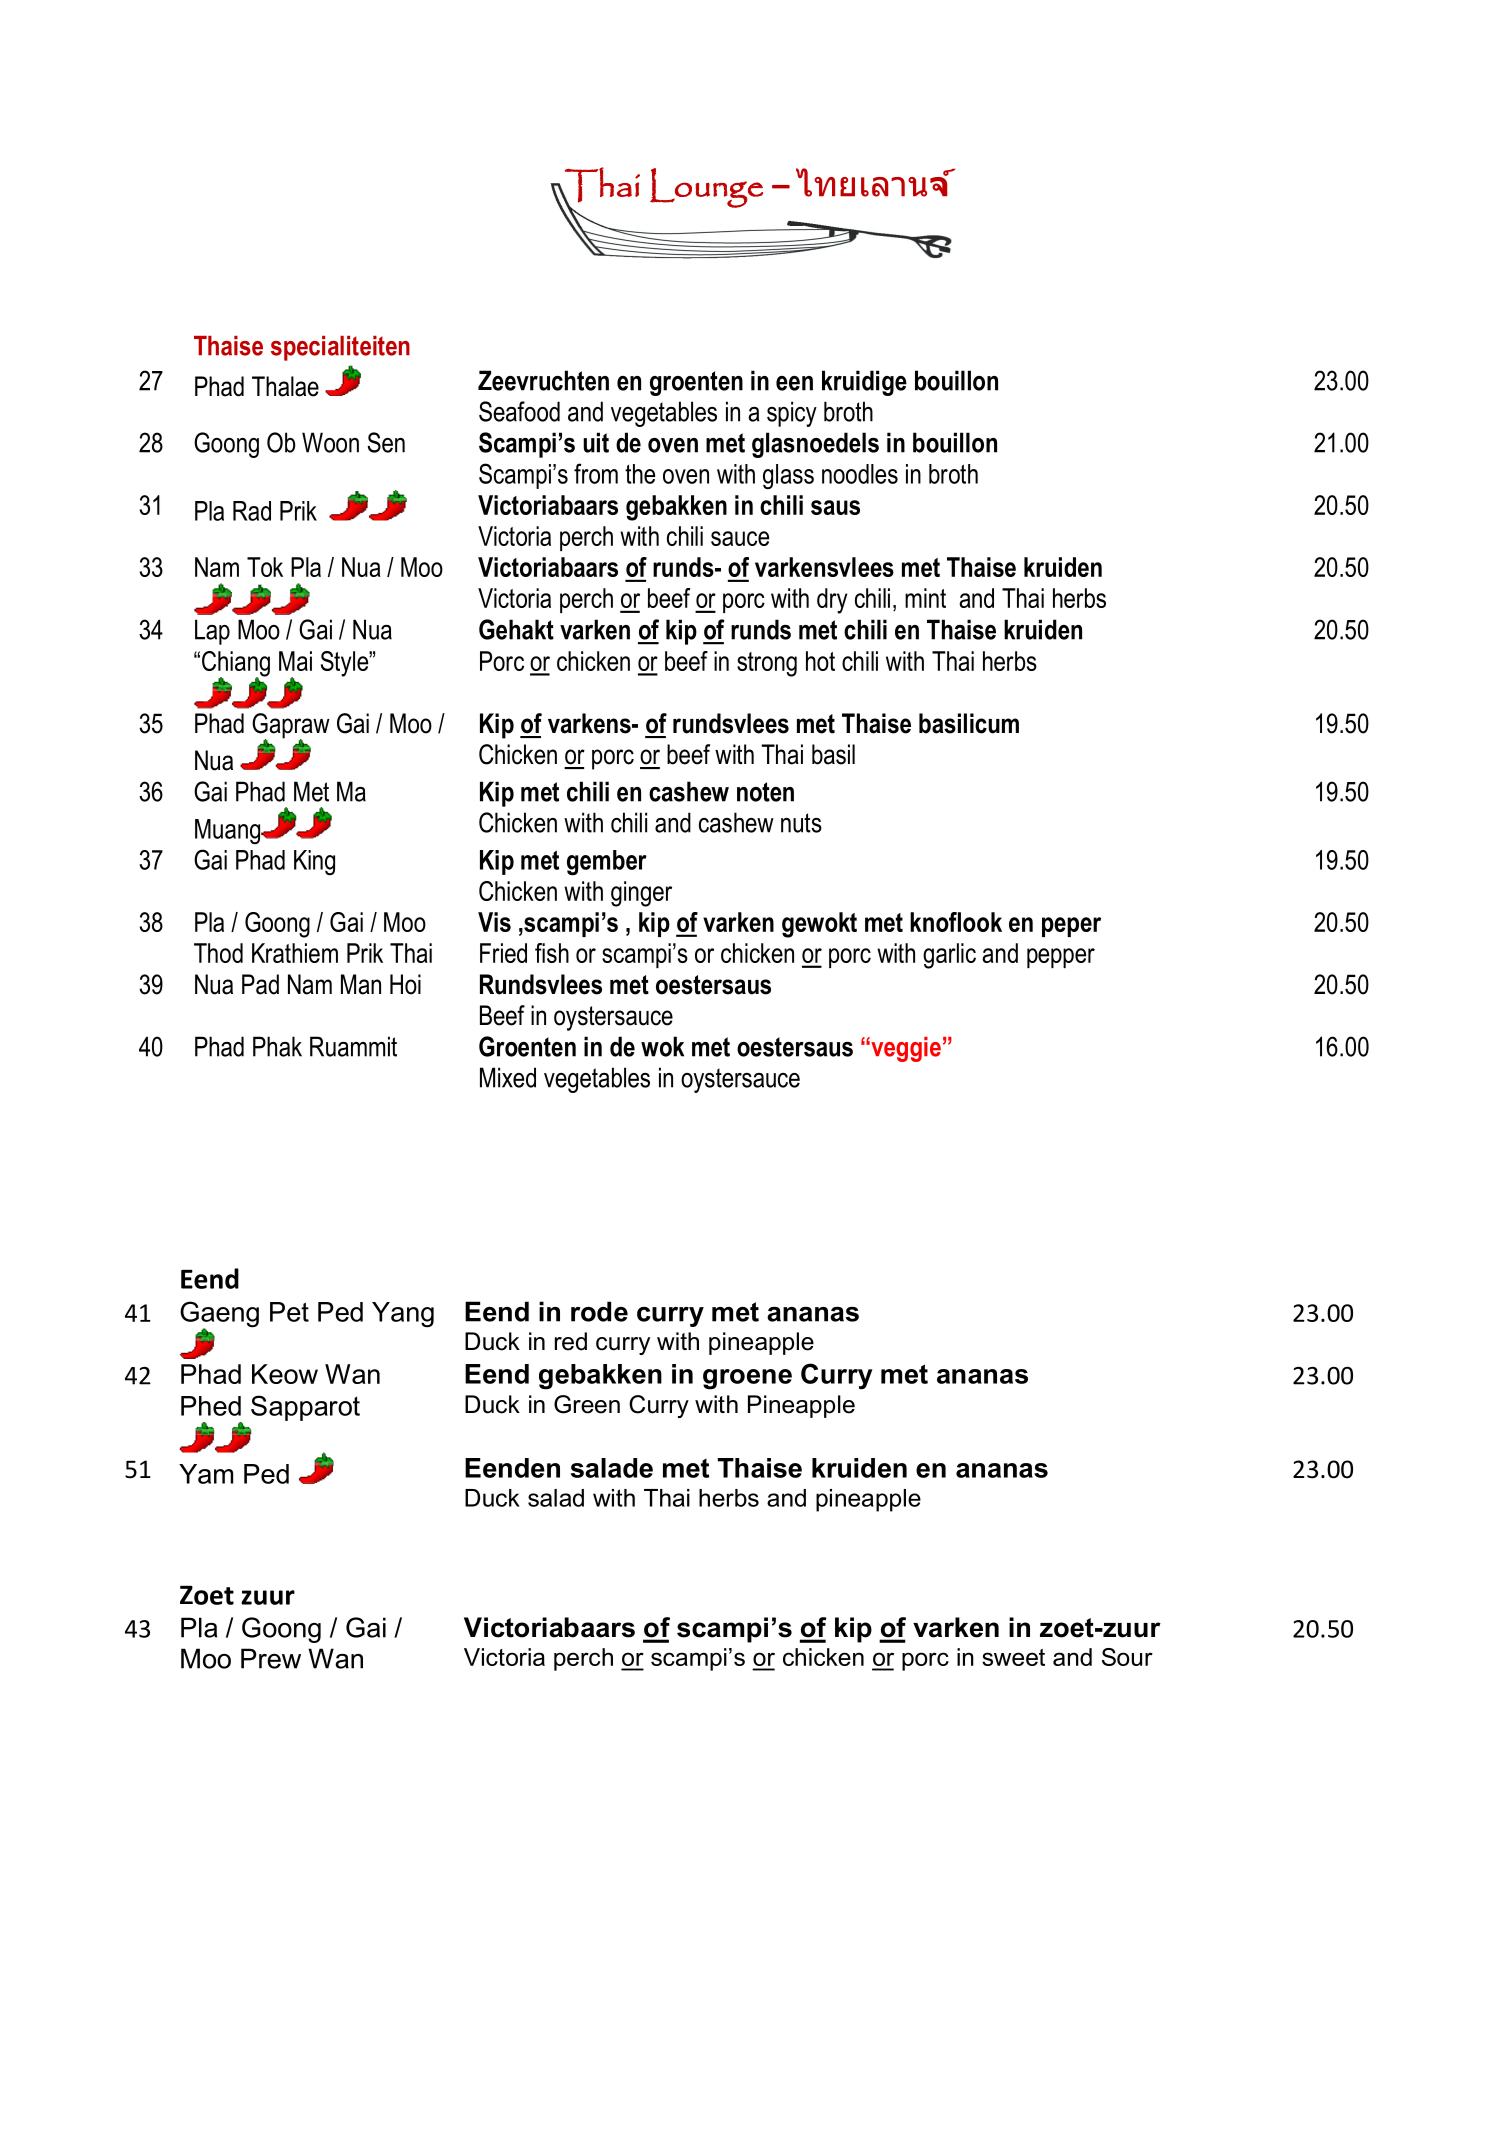 This document has width=1507, height=2132. I want to click on Lounge, so click(706, 188).
